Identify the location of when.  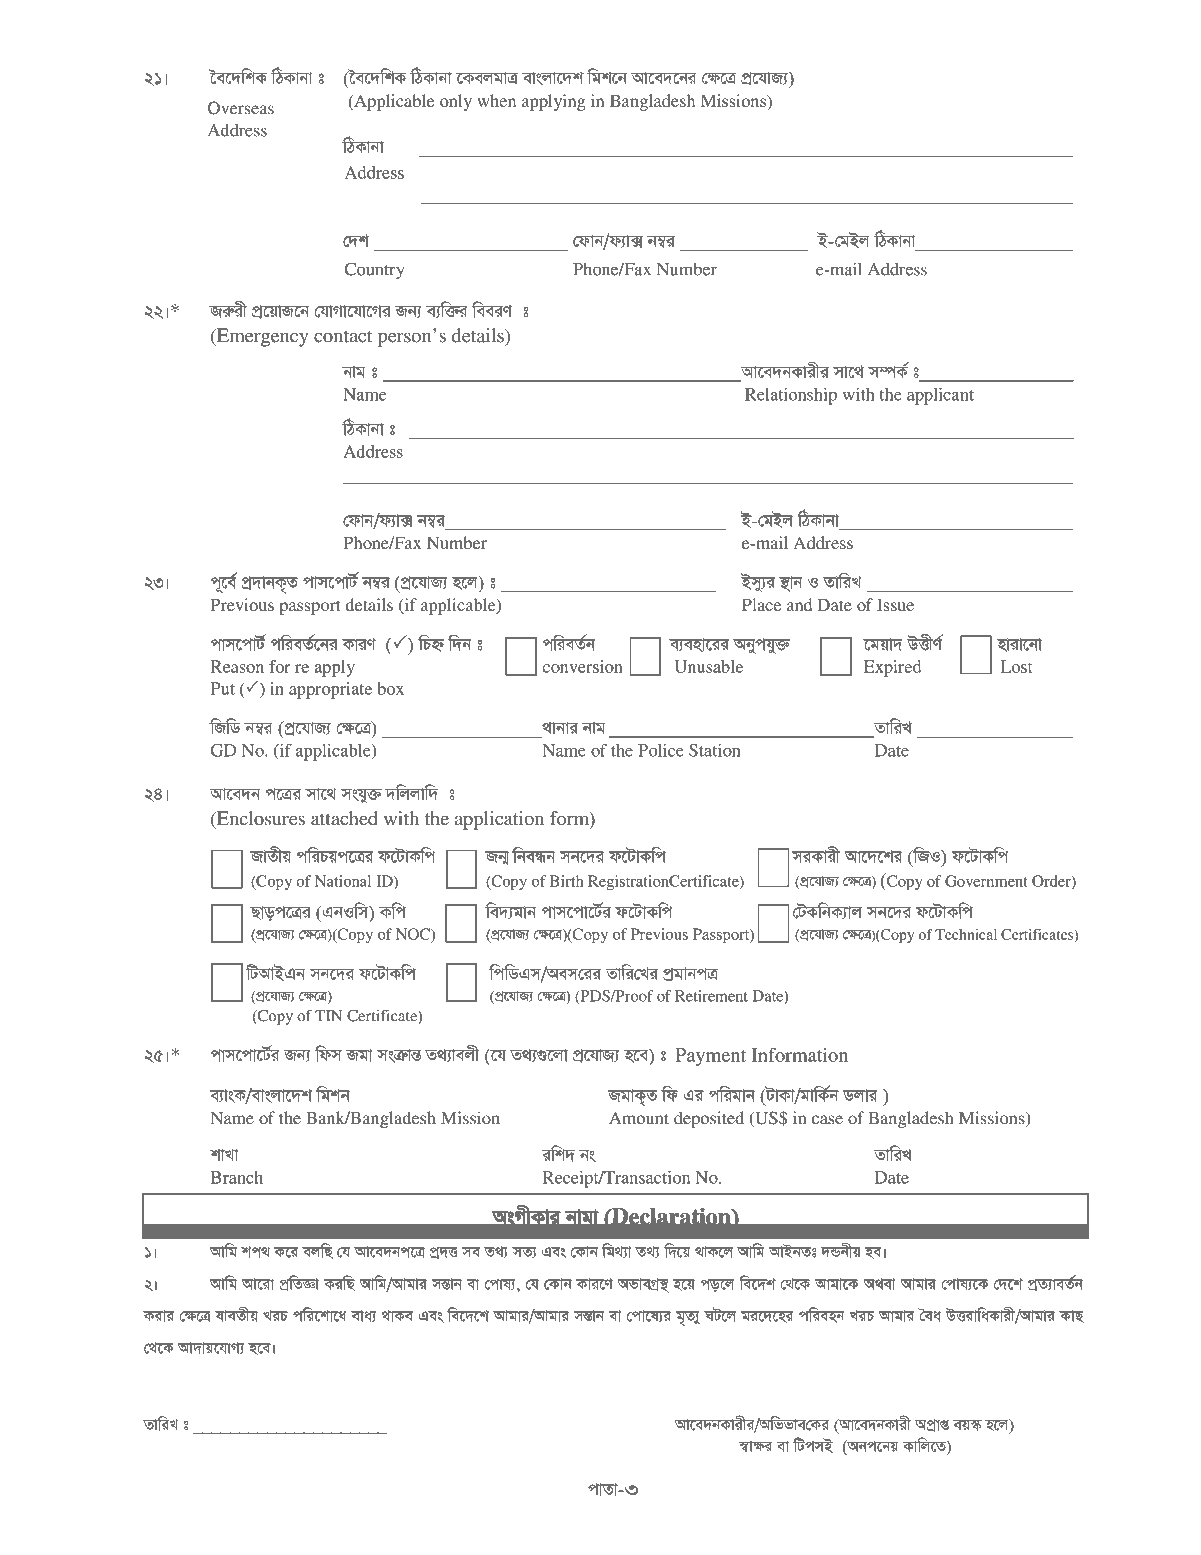
(496, 100).
